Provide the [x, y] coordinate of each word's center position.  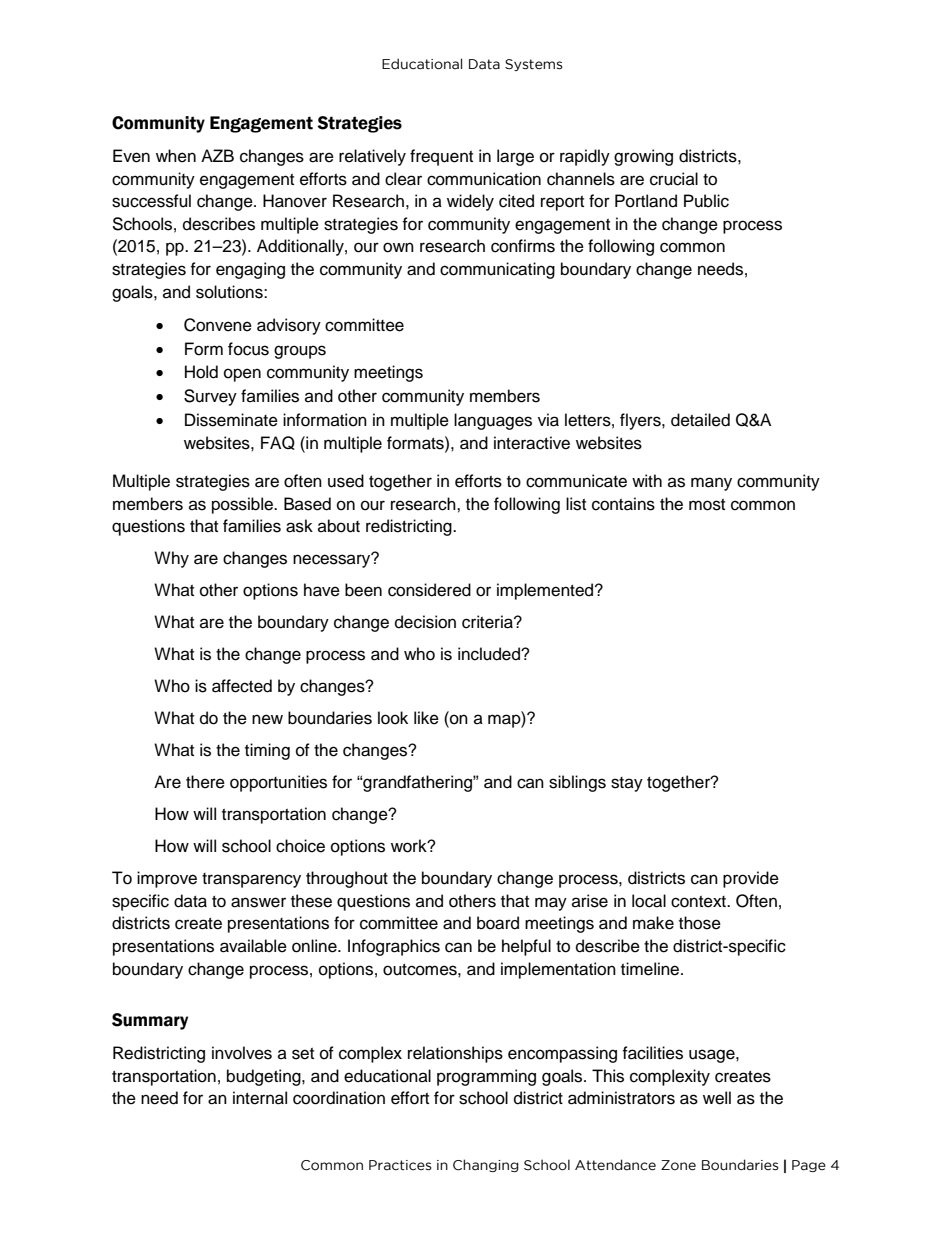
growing [643, 157]
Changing [486, 1165]
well [717, 1098]
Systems [534, 65]
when [176, 156]
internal [260, 1098]
